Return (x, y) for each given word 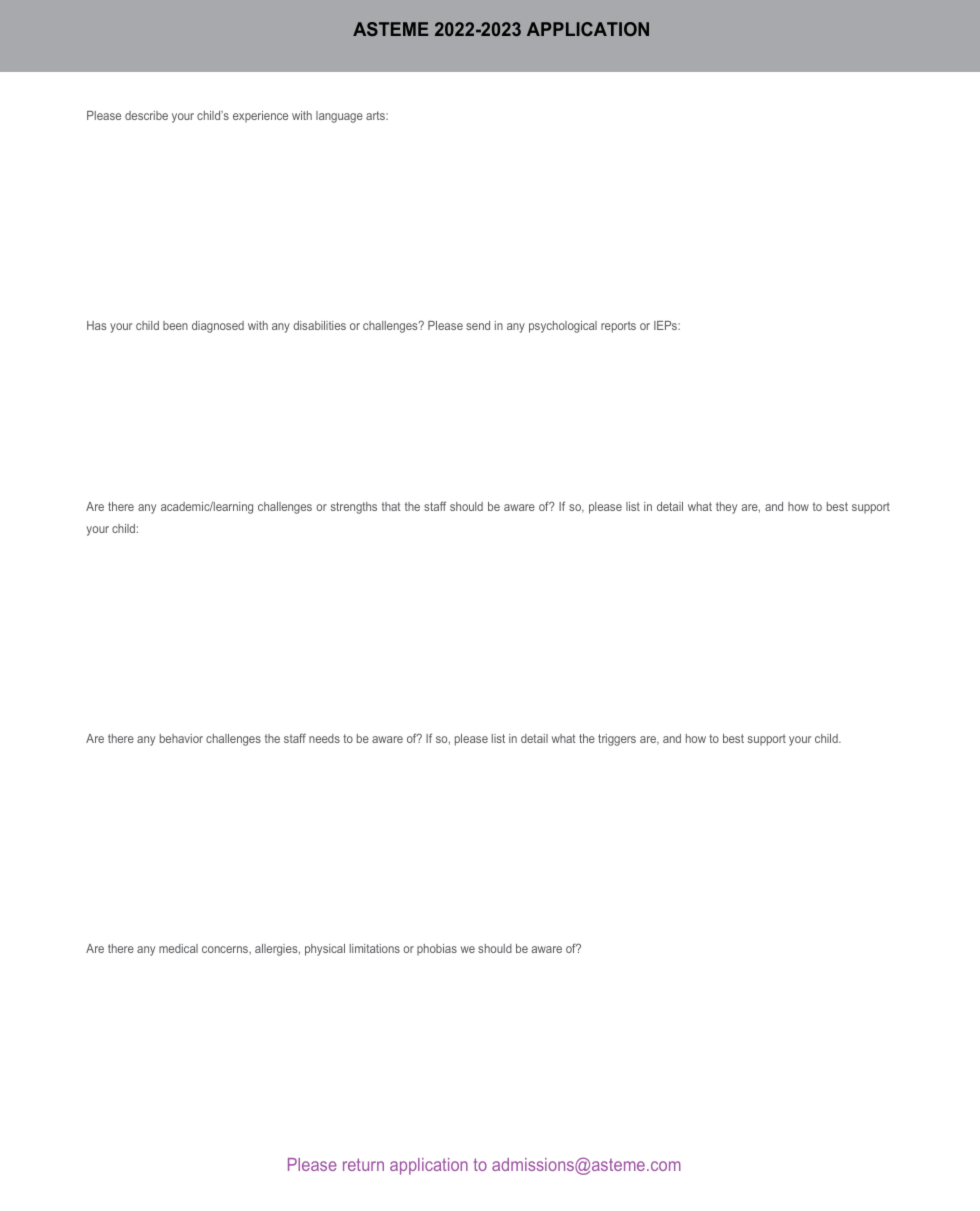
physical (325, 950)
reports (618, 327)
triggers (617, 740)
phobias (437, 950)
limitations (375, 948)
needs (324, 738)
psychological (563, 327)
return (363, 1164)
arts (376, 115)
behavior (181, 738)
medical (178, 948)
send (478, 325)
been (175, 325)
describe (146, 115)
